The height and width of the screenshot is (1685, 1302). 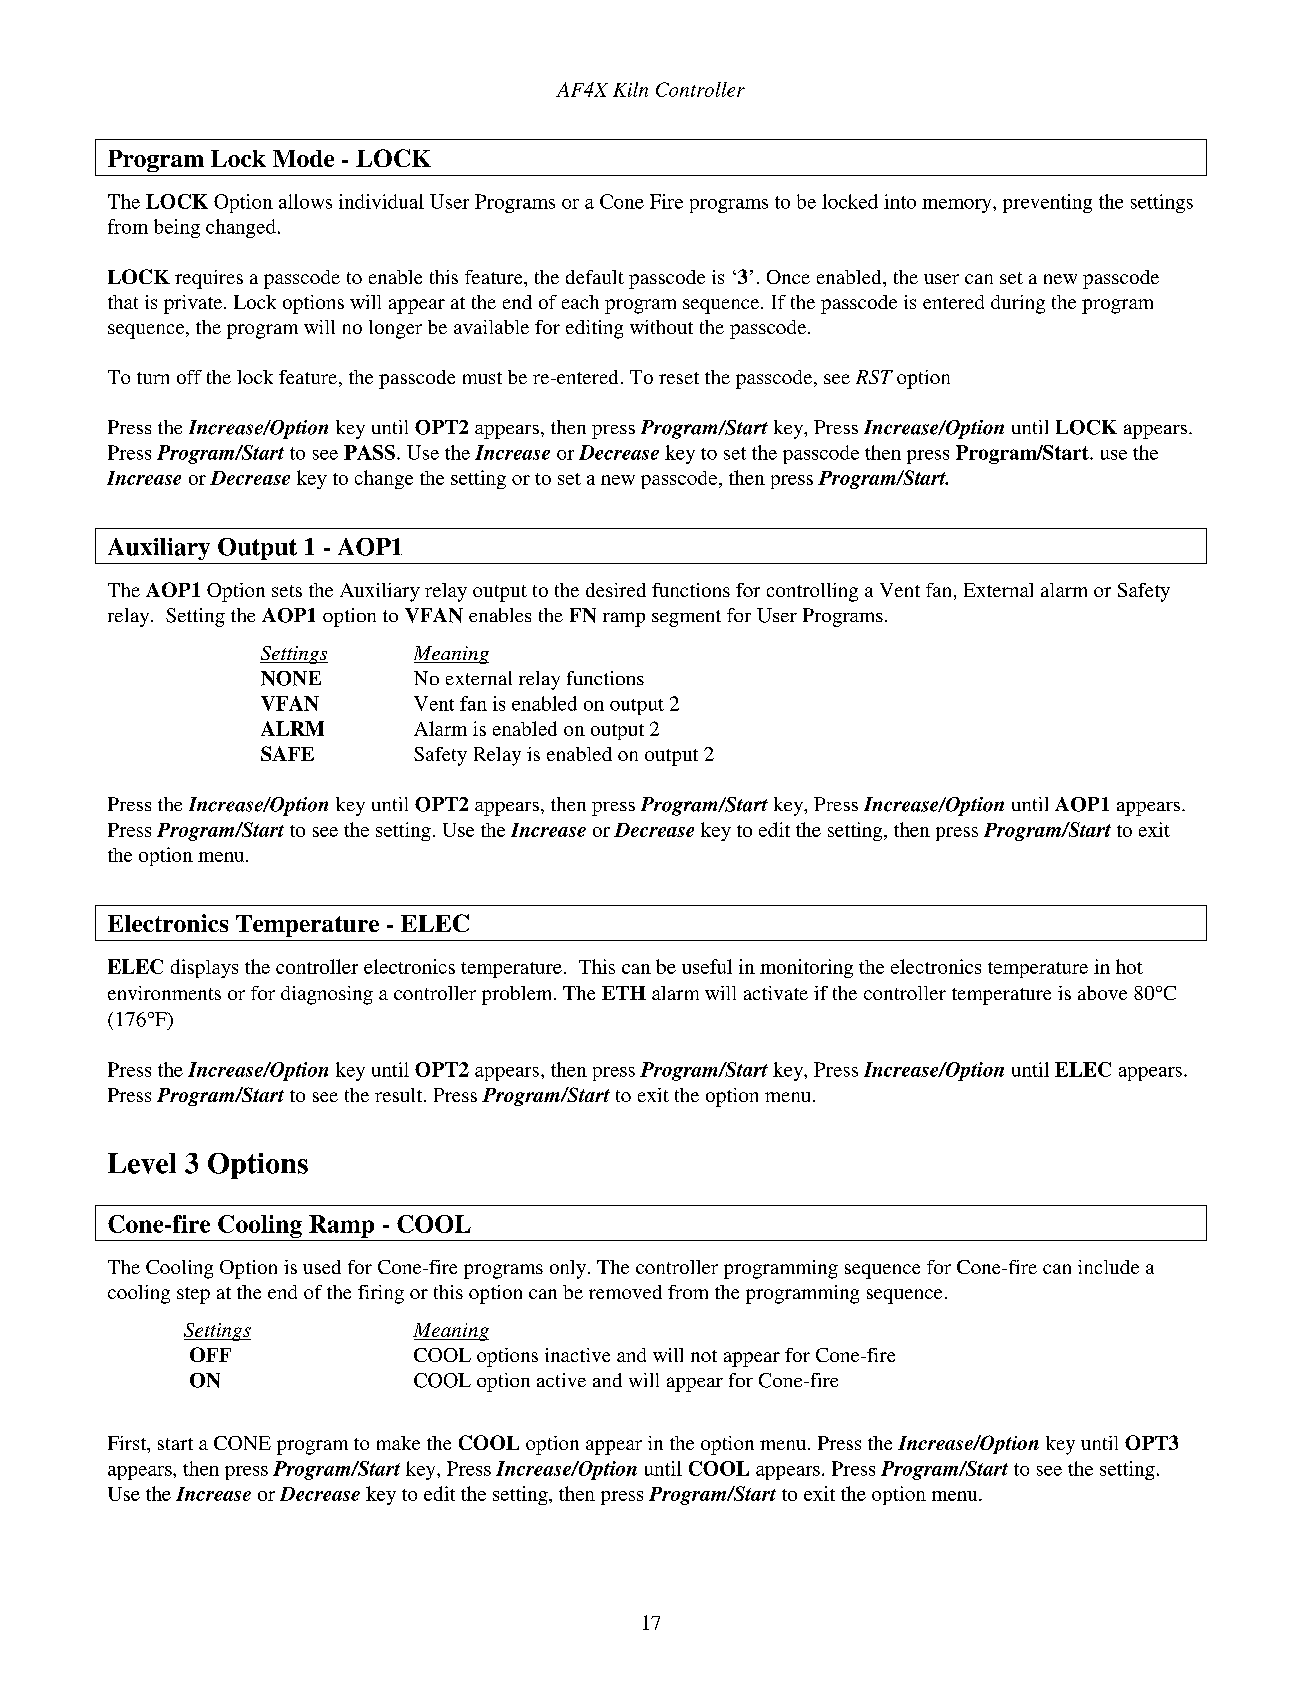 I want to click on memory, so click(x=958, y=206).
